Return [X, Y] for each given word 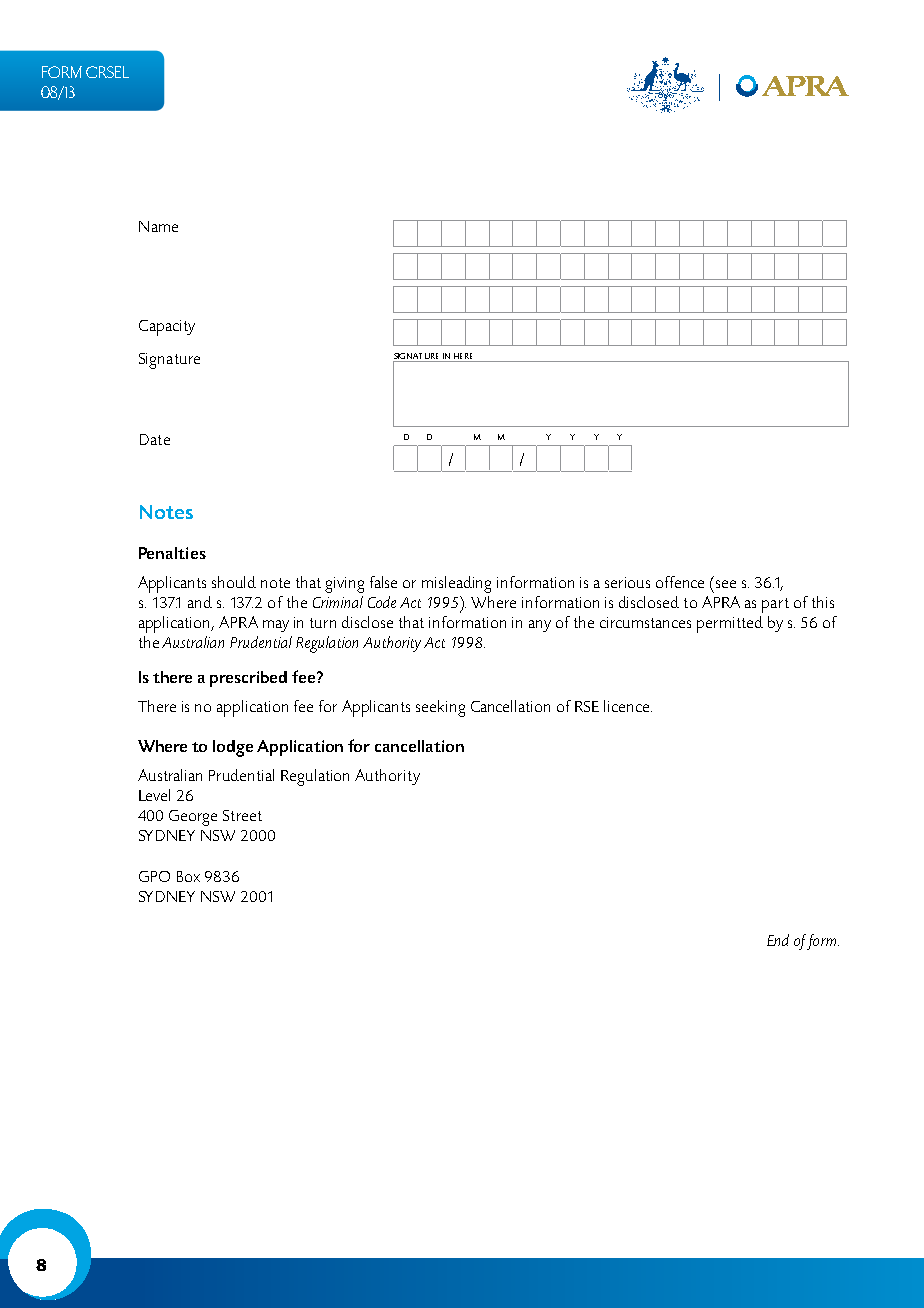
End [778, 940]
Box [188, 876]
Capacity [167, 328]
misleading [456, 584]
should [234, 582]
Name [158, 226]
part [775, 605]
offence [680, 582]
